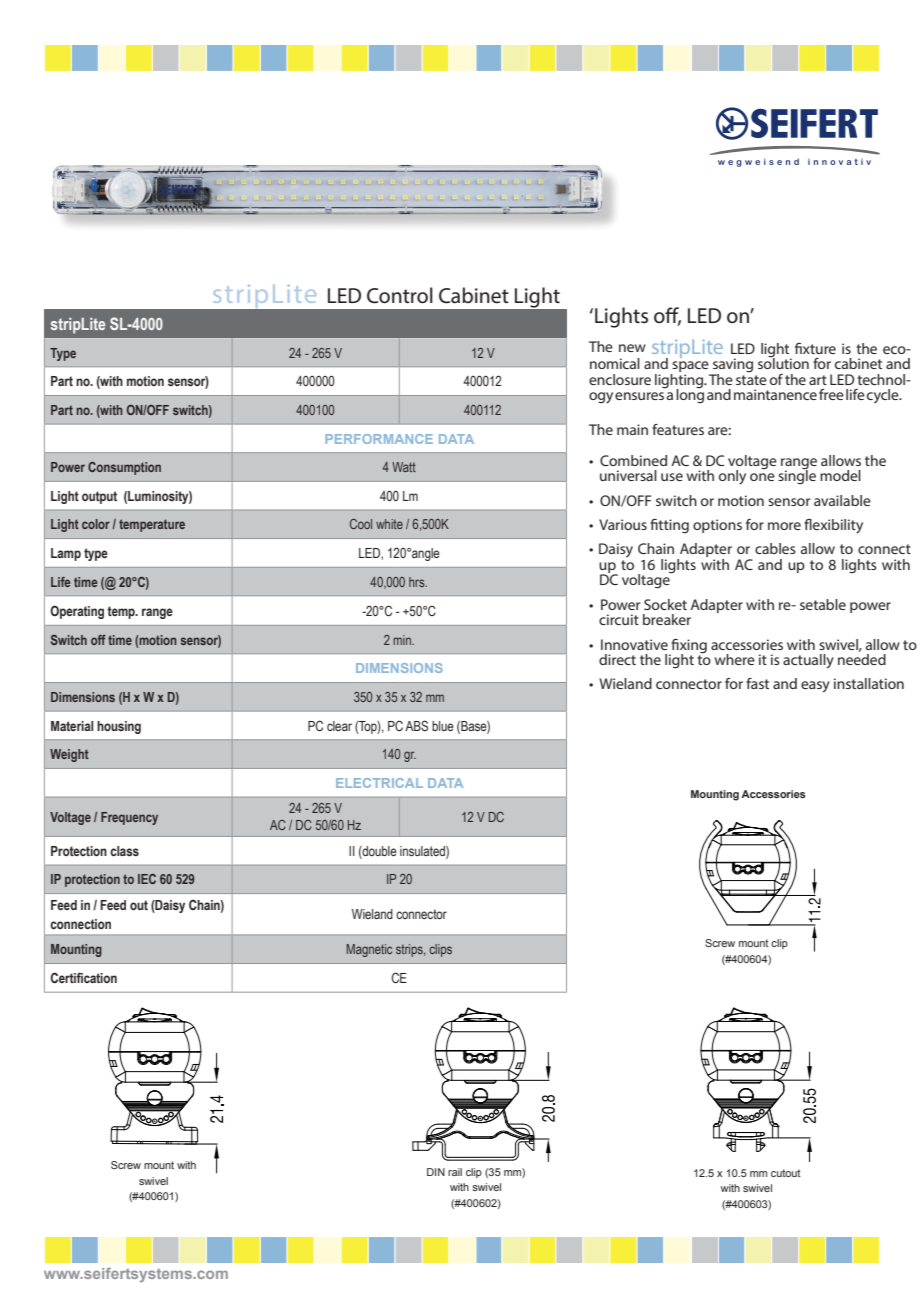 The image size is (924, 1308). I want to click on housing, so click(119, 727).
